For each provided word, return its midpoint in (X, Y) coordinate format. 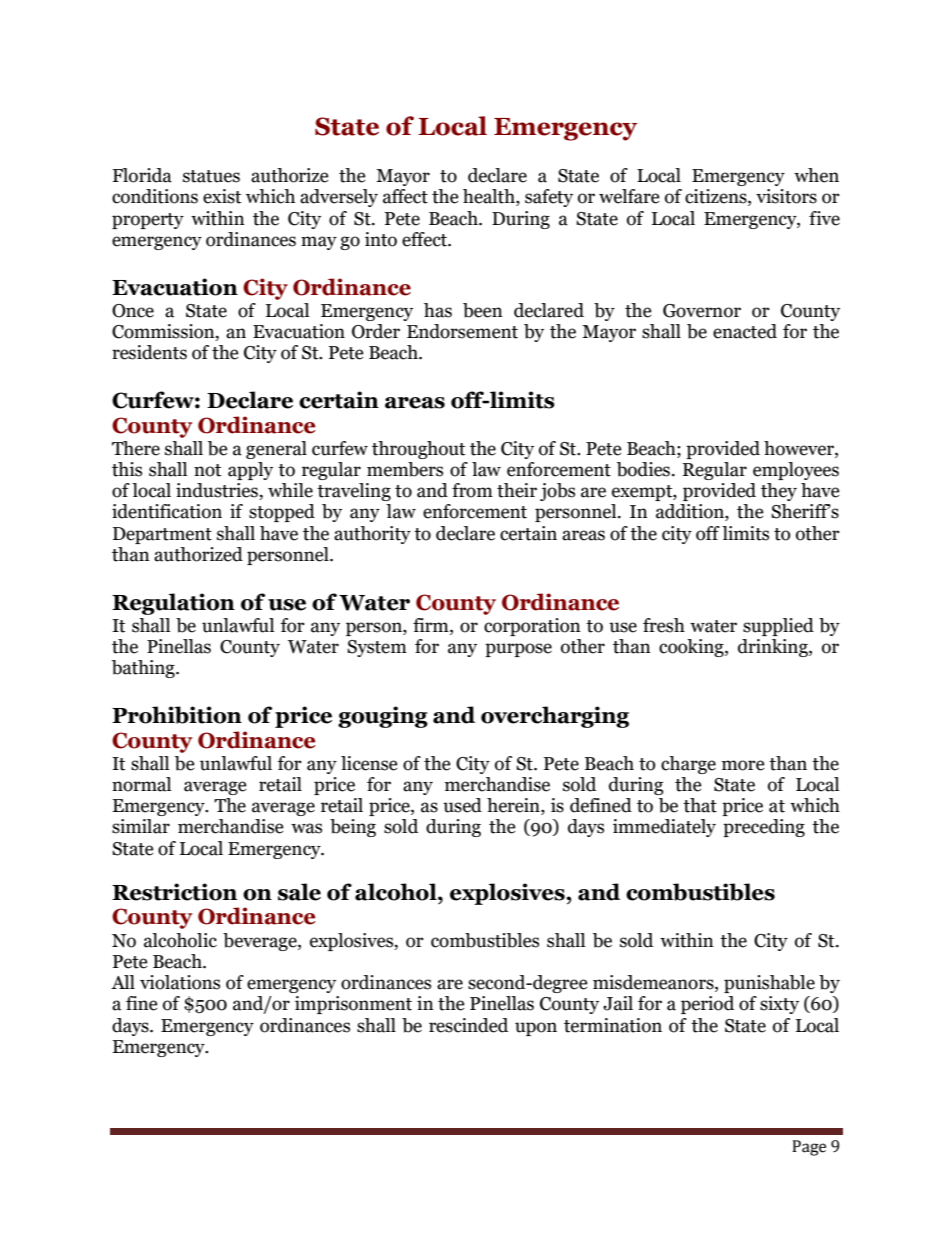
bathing (144, 669)
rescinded (468, 1025)
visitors (786, 196)
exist (222, 196)
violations (180, 982)
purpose (518, 650)
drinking (774, 648)
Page (809, 1148)
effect (425, 239)
